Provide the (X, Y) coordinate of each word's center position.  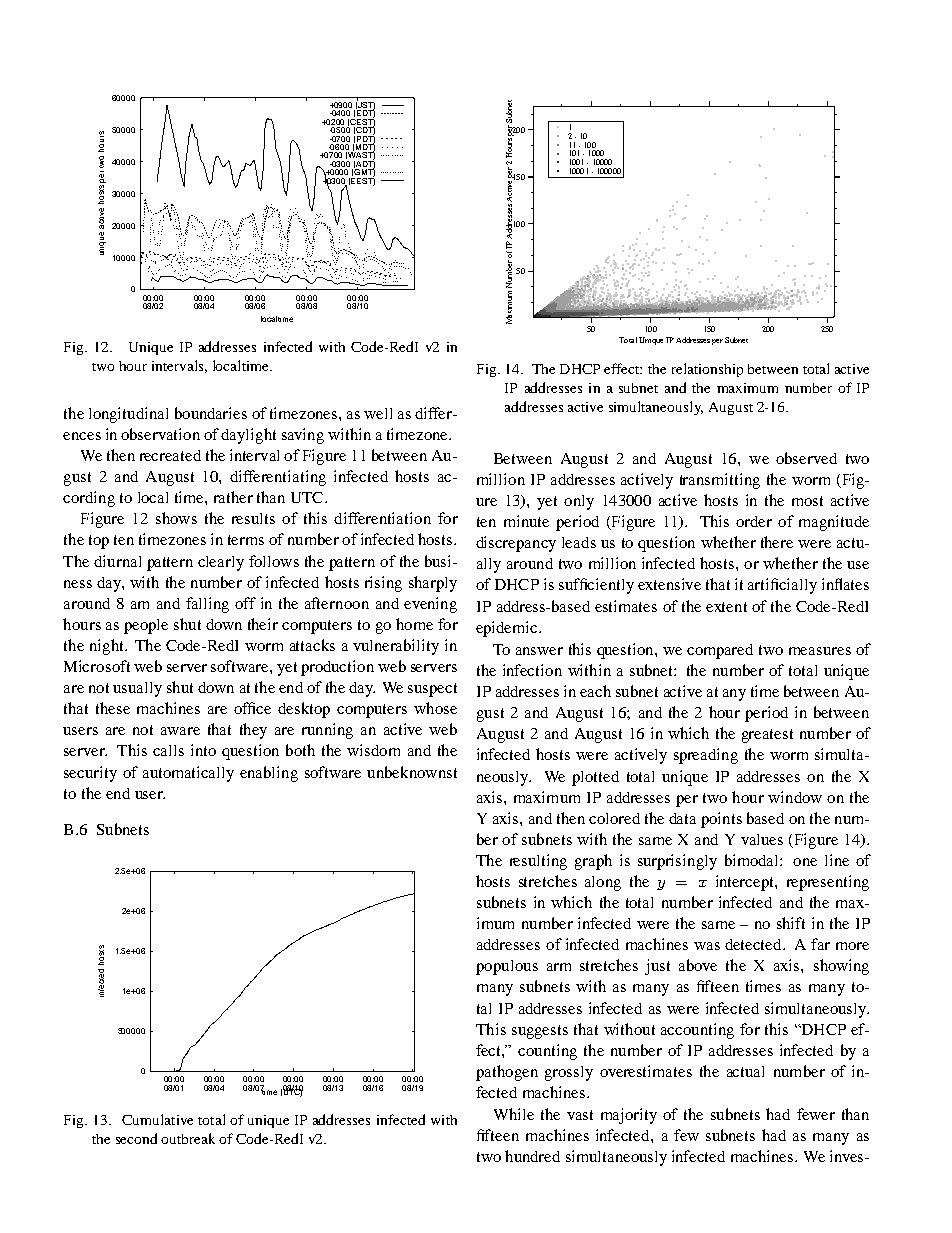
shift (791, 923)
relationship (707, 370)
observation (160, 434)
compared (720, 651)
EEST (363, 180)
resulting (538, 862)
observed (806, 458)
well (378, 413)
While (514, 1114)
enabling (269, 774)
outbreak (188, 1138)
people (146, 626)
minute (526, 521)
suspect (432, 690)
